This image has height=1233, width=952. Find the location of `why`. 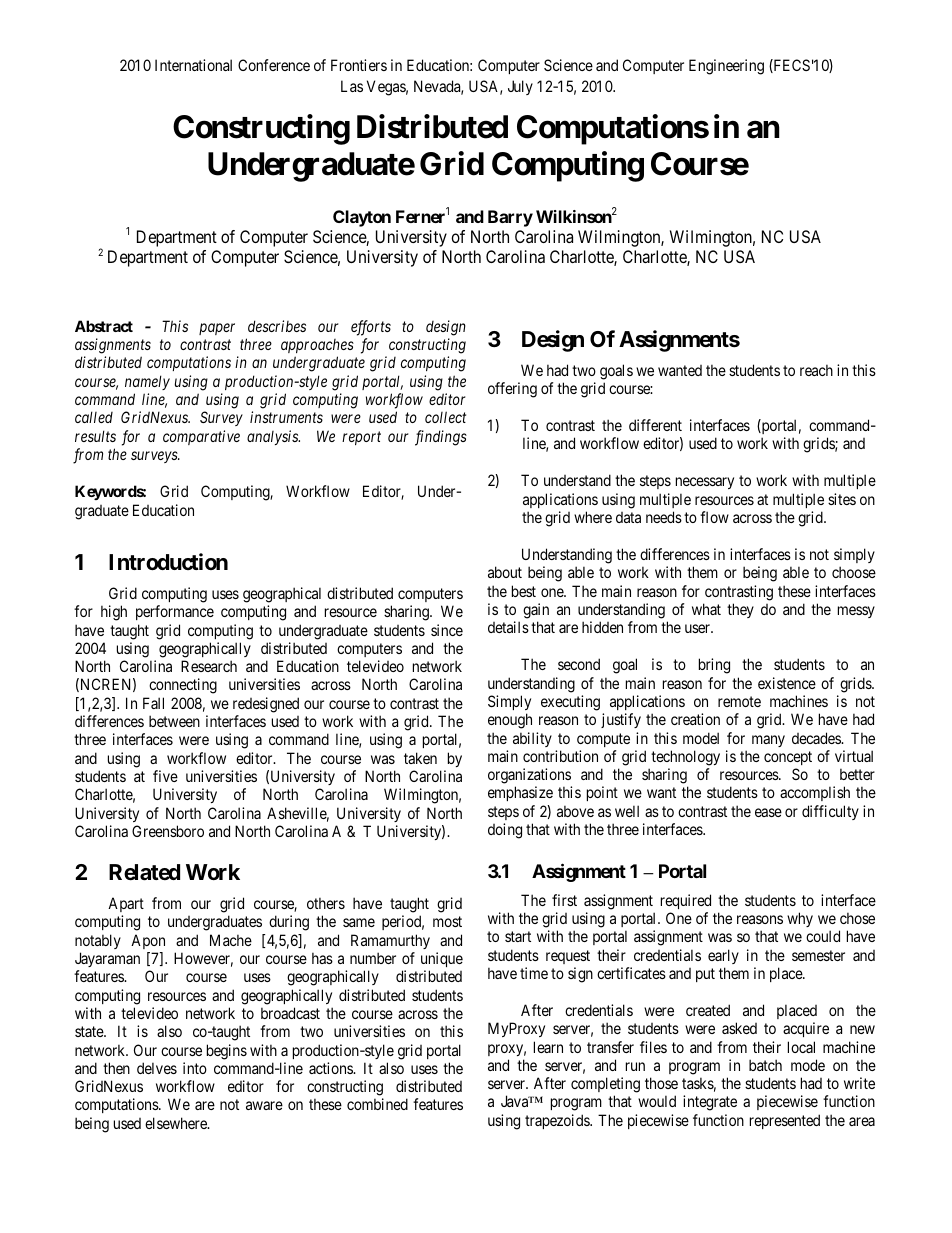

why is located at coordinates (800, 919).
